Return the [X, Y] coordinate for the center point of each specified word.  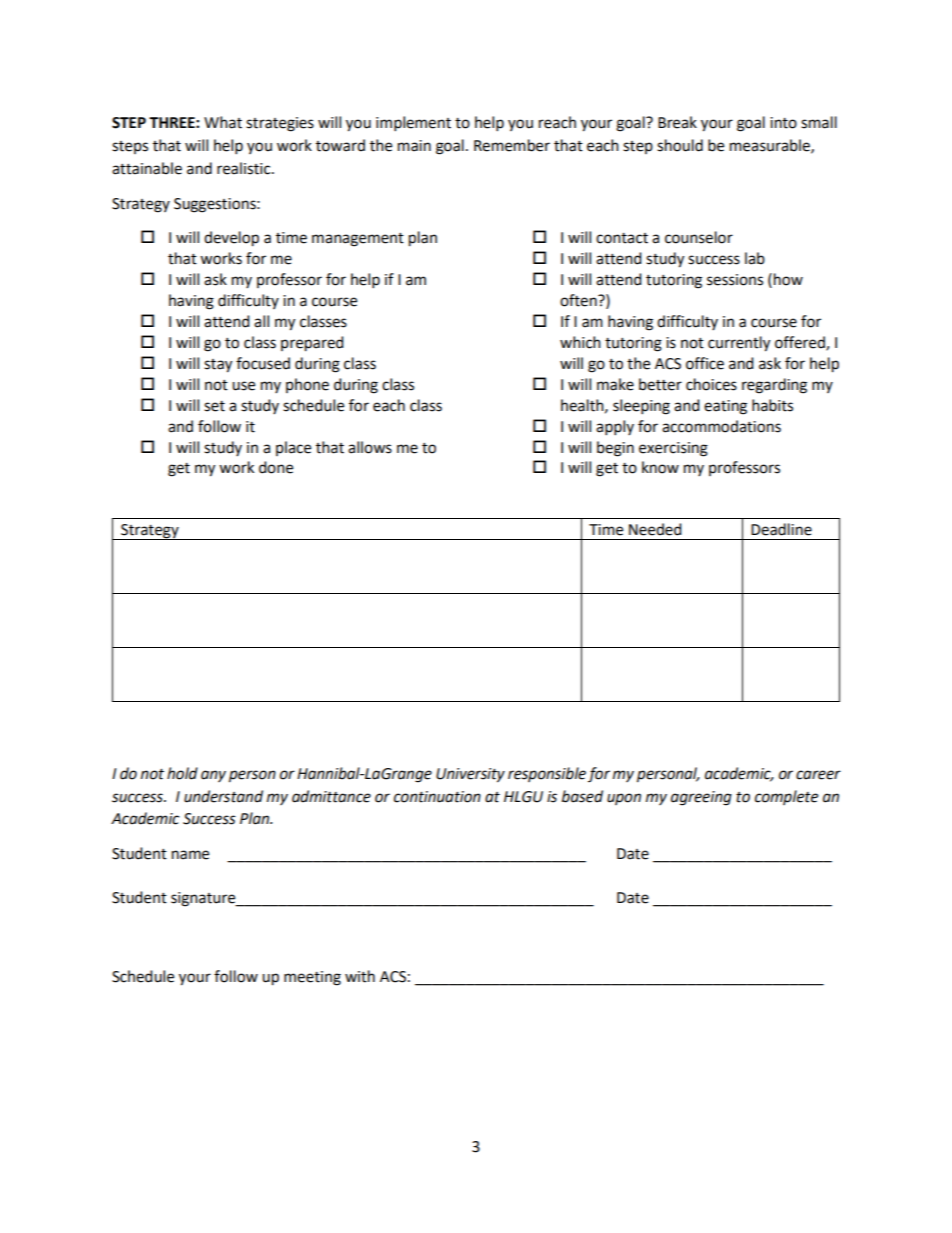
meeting [312, 978]
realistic [245, 168]
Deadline [781, 529]
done [276, 467]
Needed [655, 529]
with [360, 976]
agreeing [701, 798]
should [680, 145]
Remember [512, 145]
